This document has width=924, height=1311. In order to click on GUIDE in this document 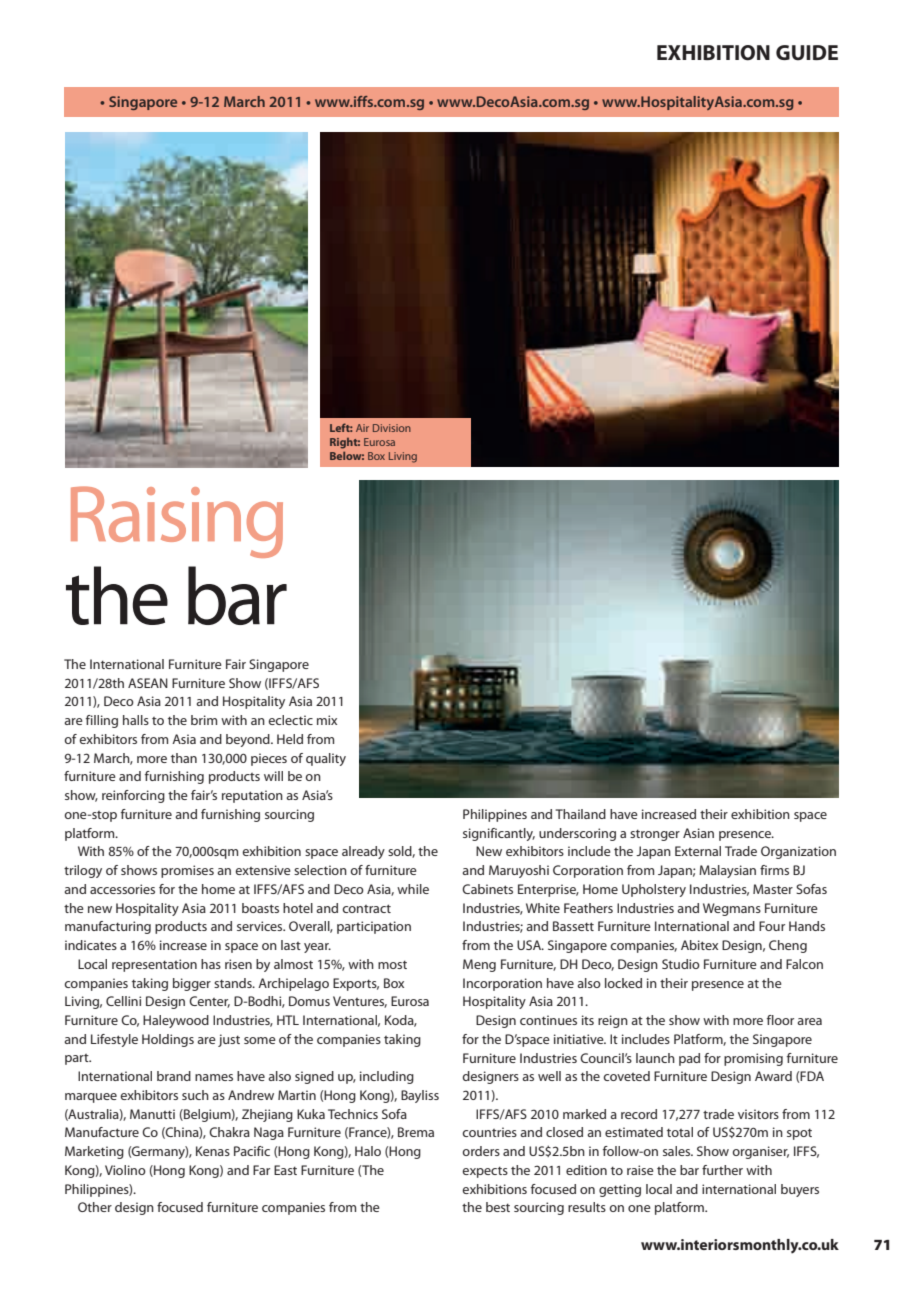, I will do `click(807, 53)`.
